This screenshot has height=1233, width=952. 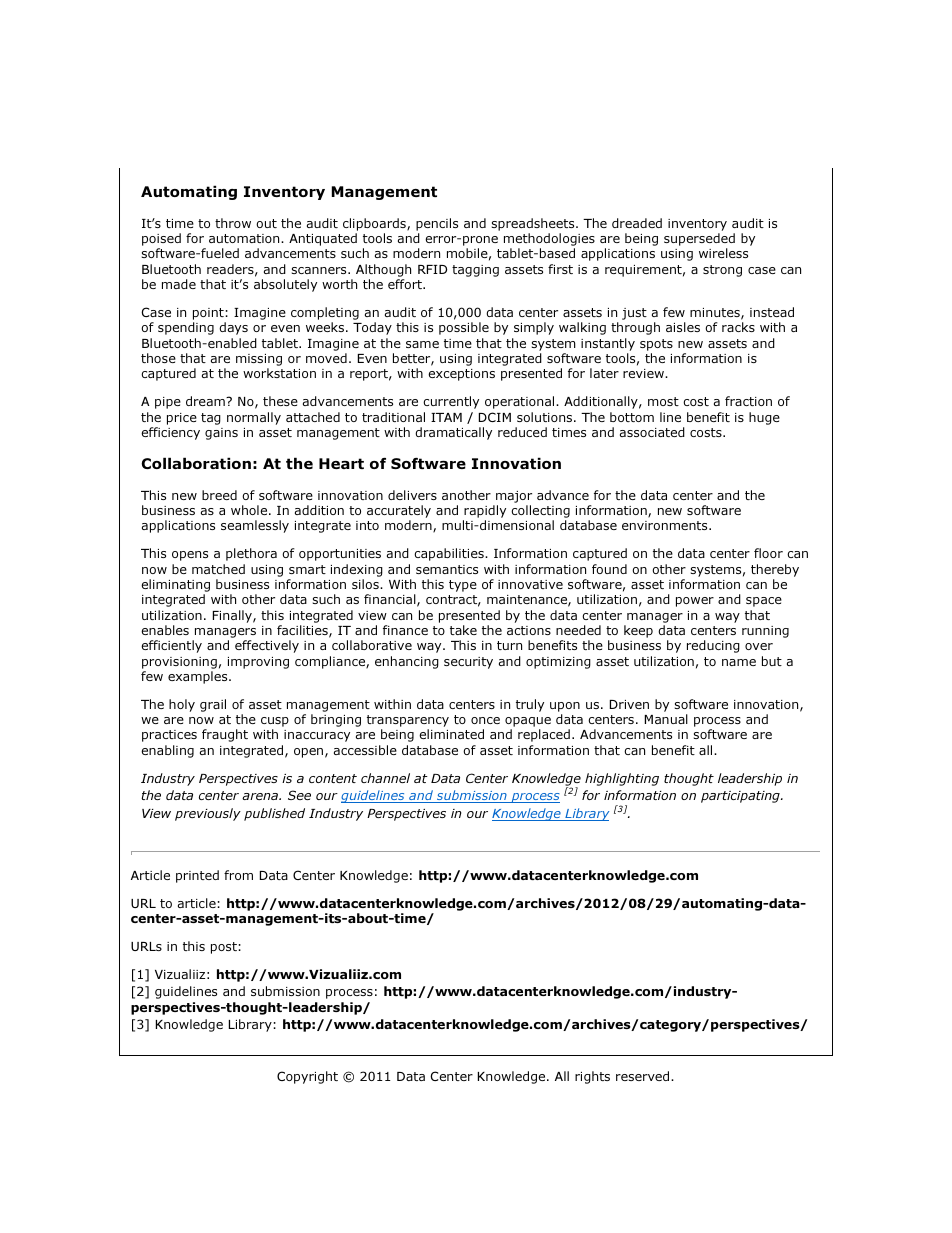 I want to click on participating, so click(x=741, y=797).
